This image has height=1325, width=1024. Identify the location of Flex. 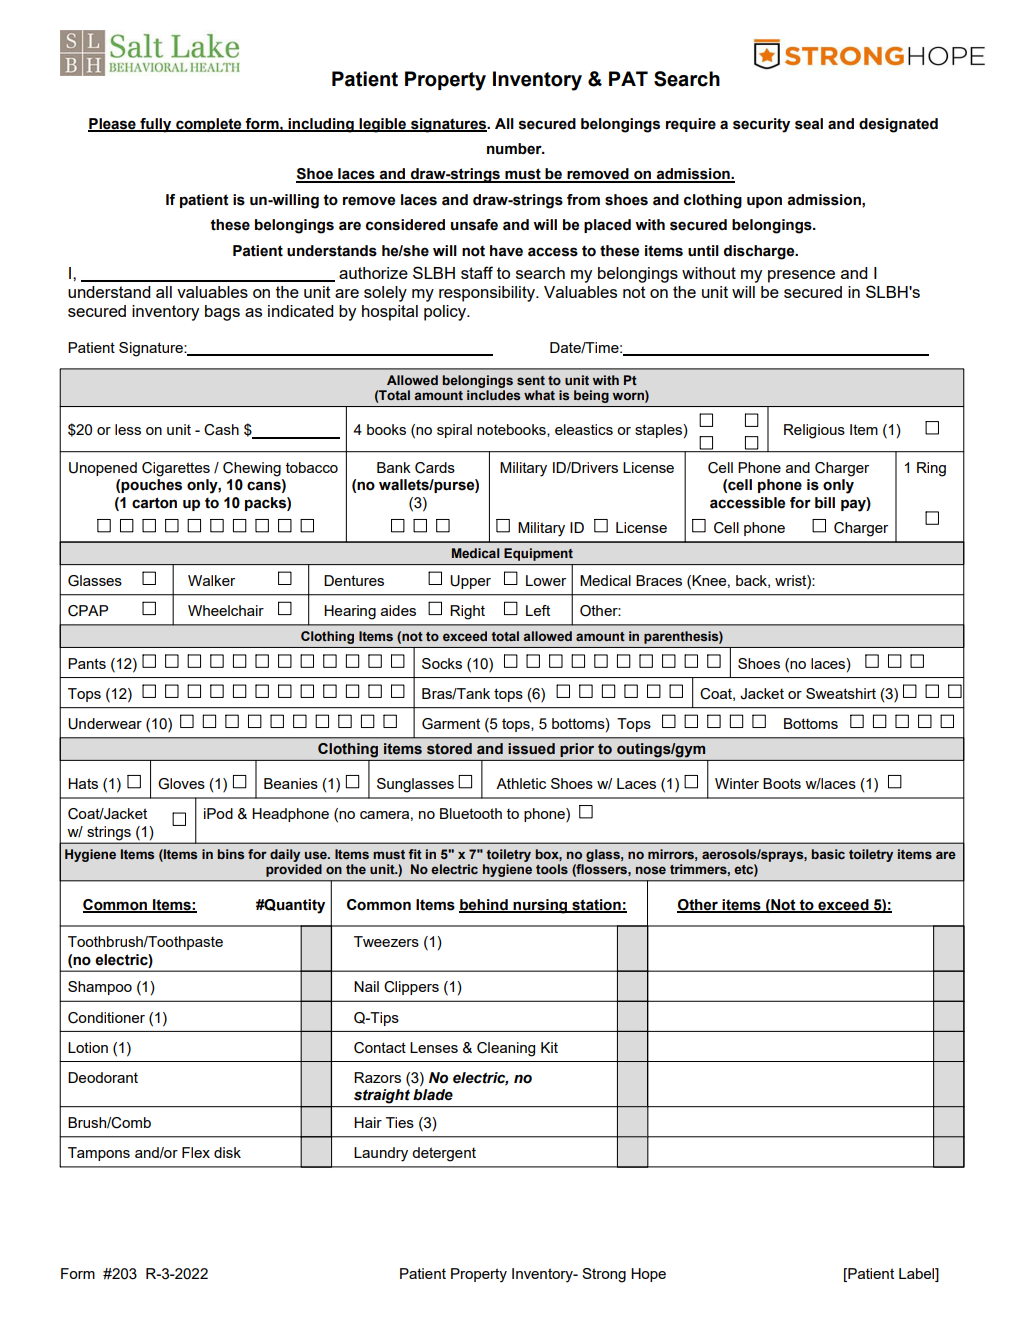
(196, 1152).
